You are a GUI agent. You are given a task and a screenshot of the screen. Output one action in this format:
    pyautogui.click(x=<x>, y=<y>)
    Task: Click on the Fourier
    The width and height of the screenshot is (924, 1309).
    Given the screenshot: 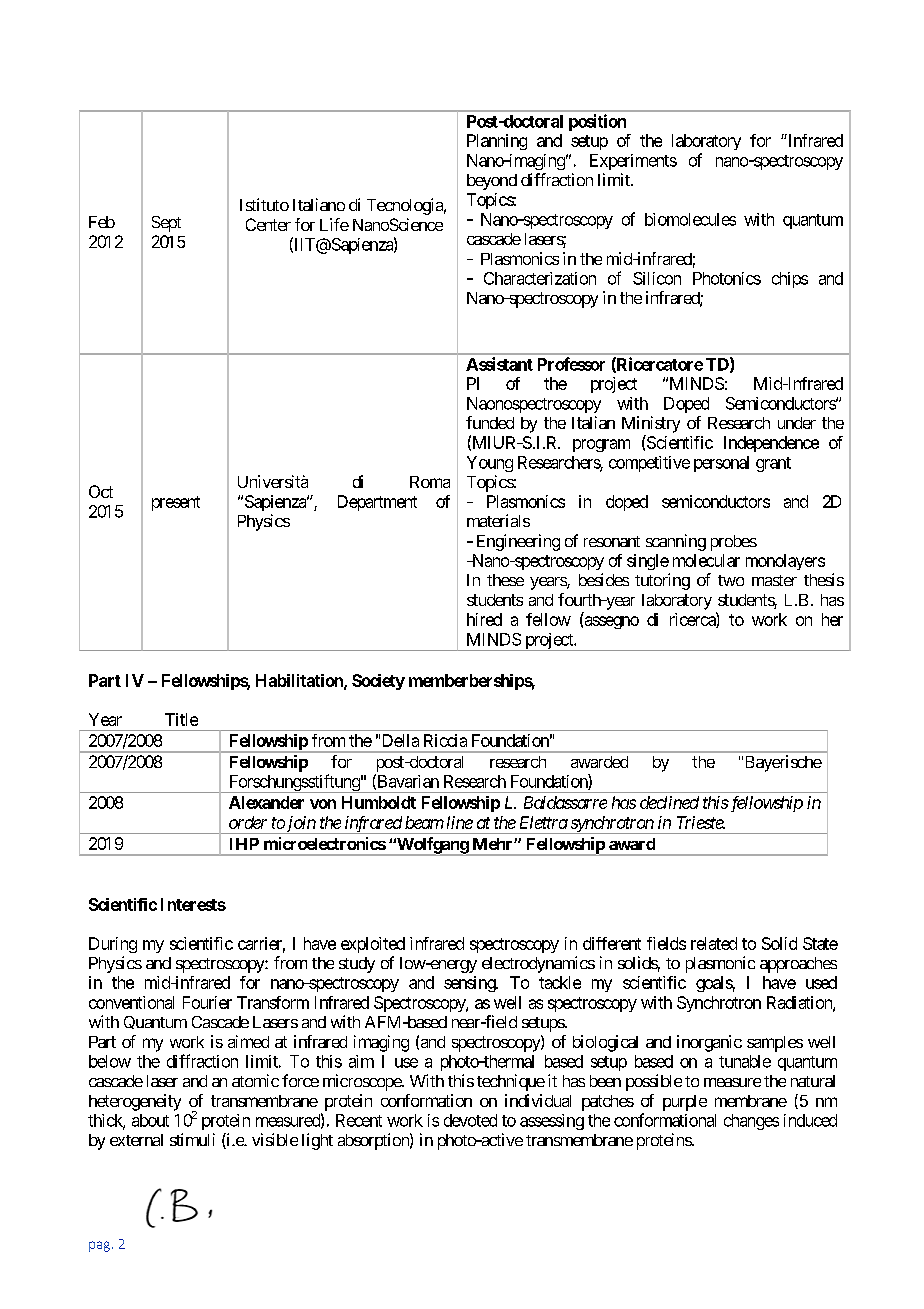 What is the action you would take?
    pyautogui.click(x=207, y=1002)
